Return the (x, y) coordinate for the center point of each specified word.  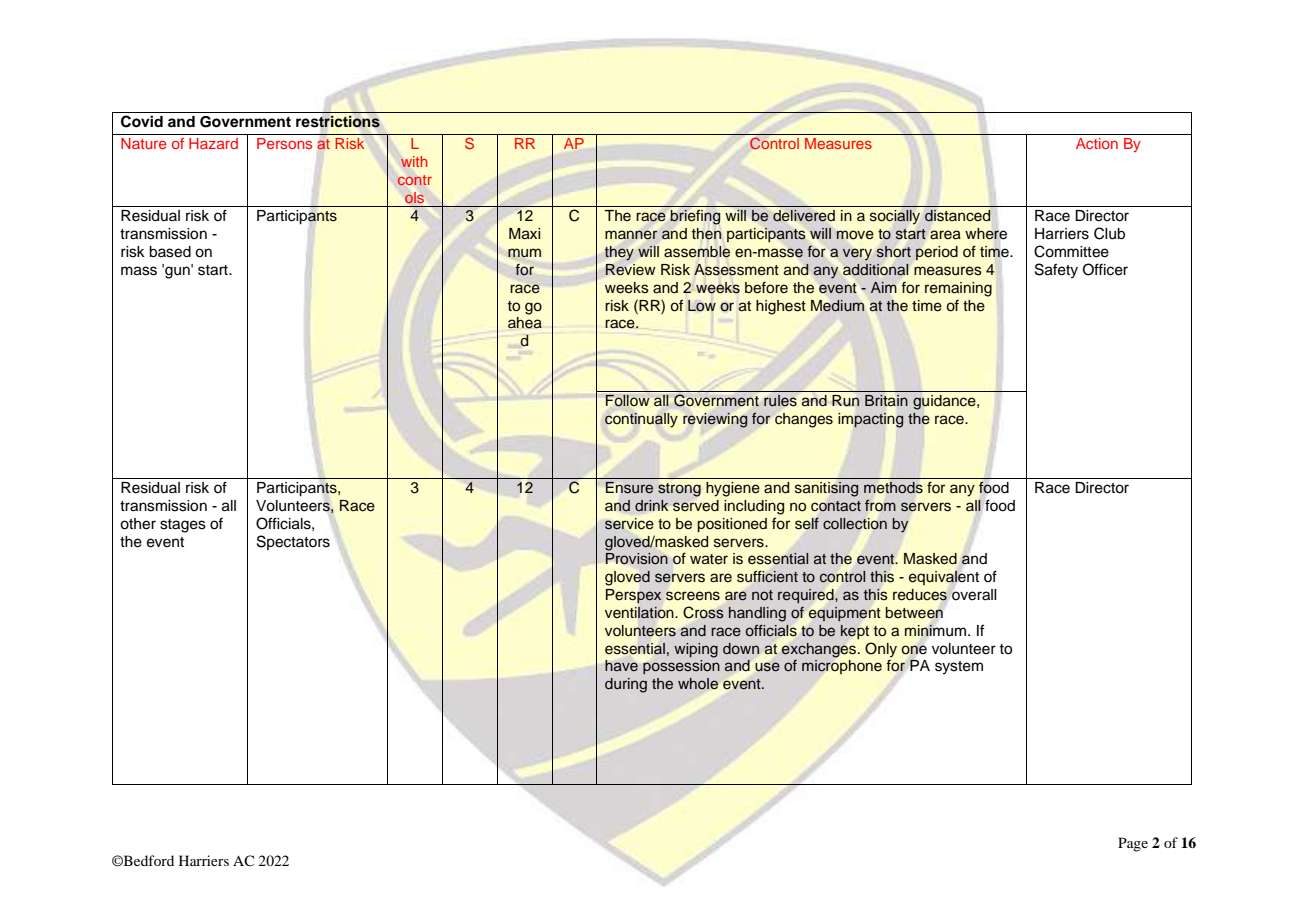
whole (698, 683)
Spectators (293, 542)
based (170, 252)
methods (893, 487)
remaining (958, 289)
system (959, 668)
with (414, 161)
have (621, 665)
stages (183, 526)
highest (781, 307)
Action (1097, 143)
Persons (284, 143)
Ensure (629, 488)
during (626, 685)
